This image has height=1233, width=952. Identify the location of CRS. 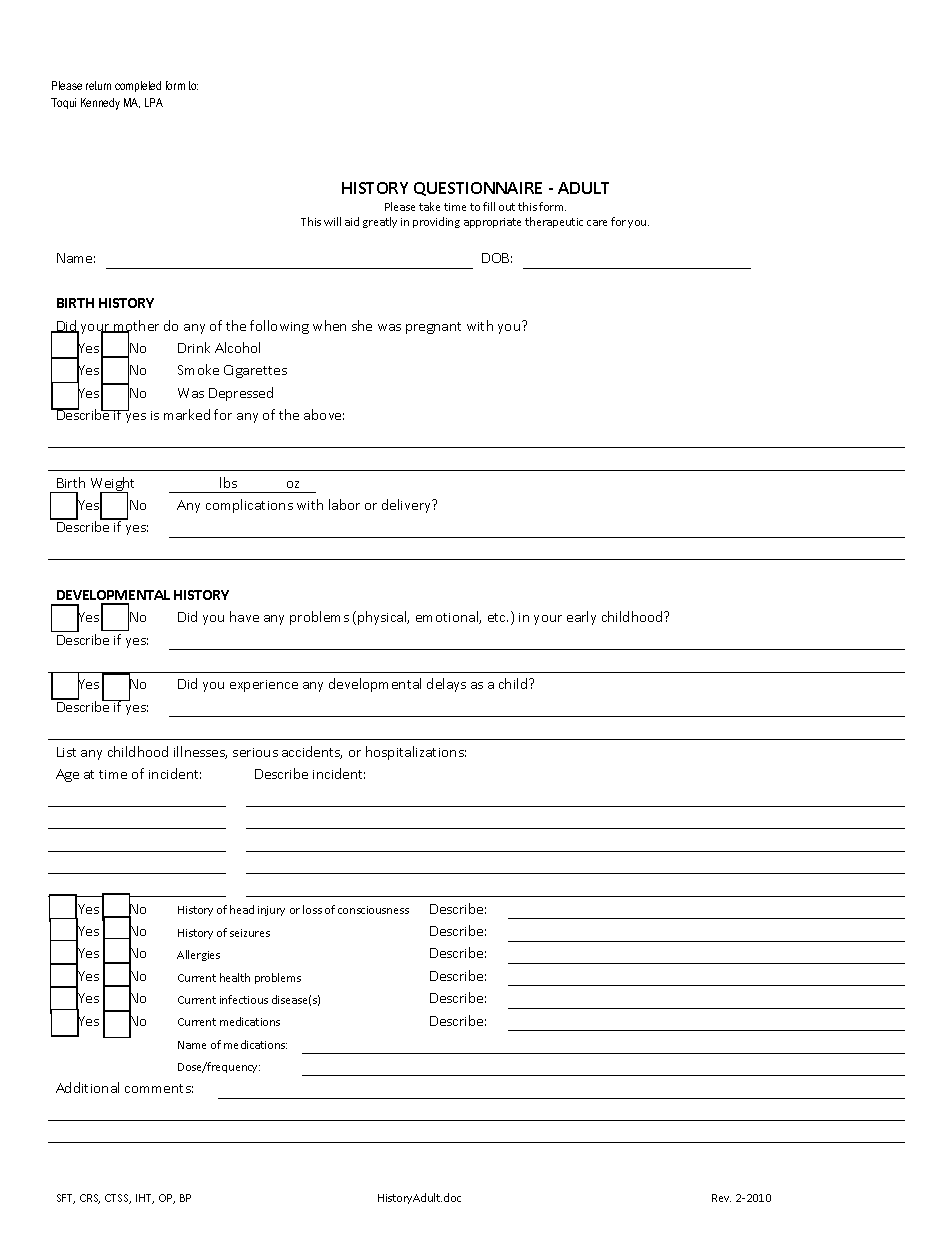
(90, 1199).
